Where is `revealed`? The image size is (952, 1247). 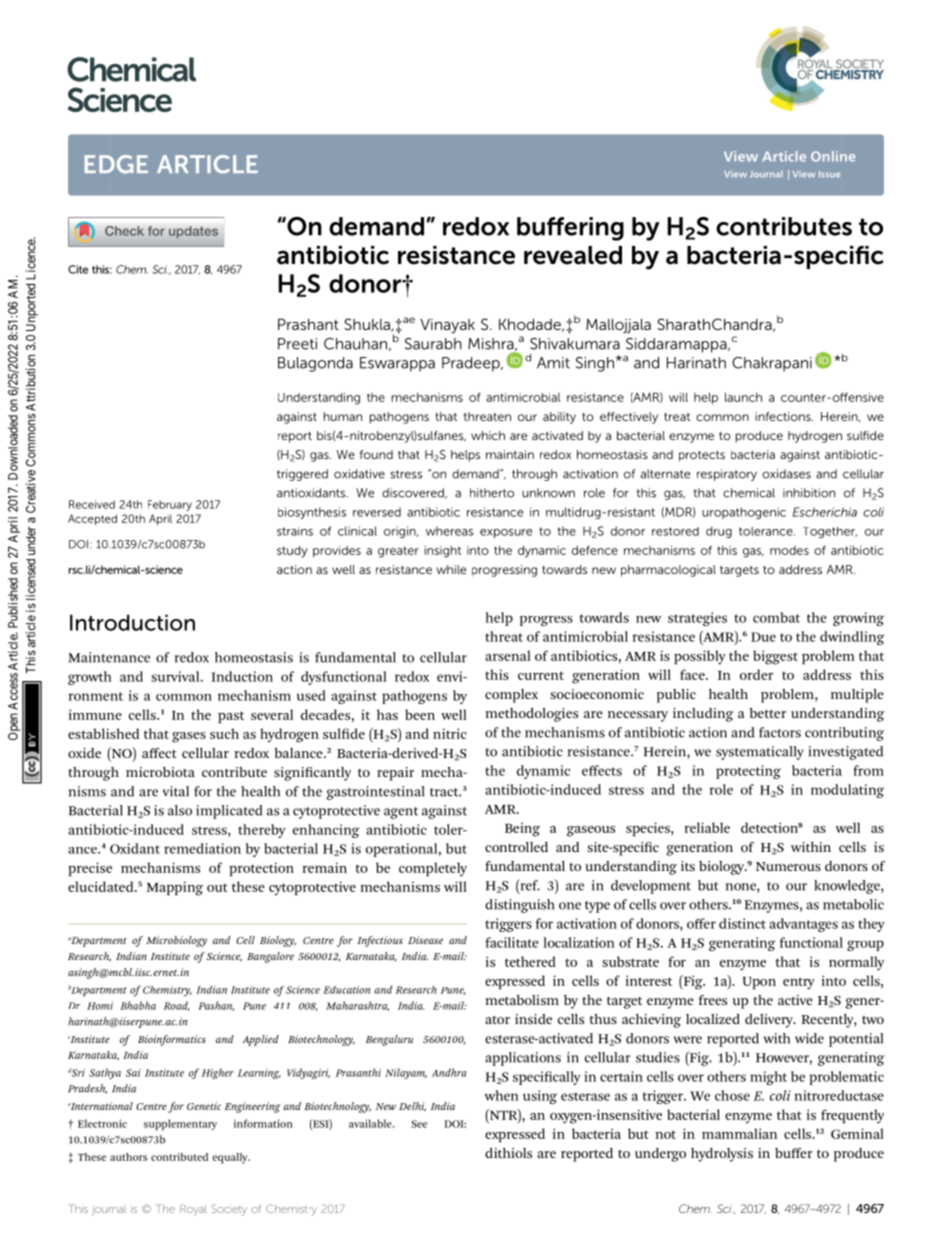 revealed is located at coordinates (573, 255).
